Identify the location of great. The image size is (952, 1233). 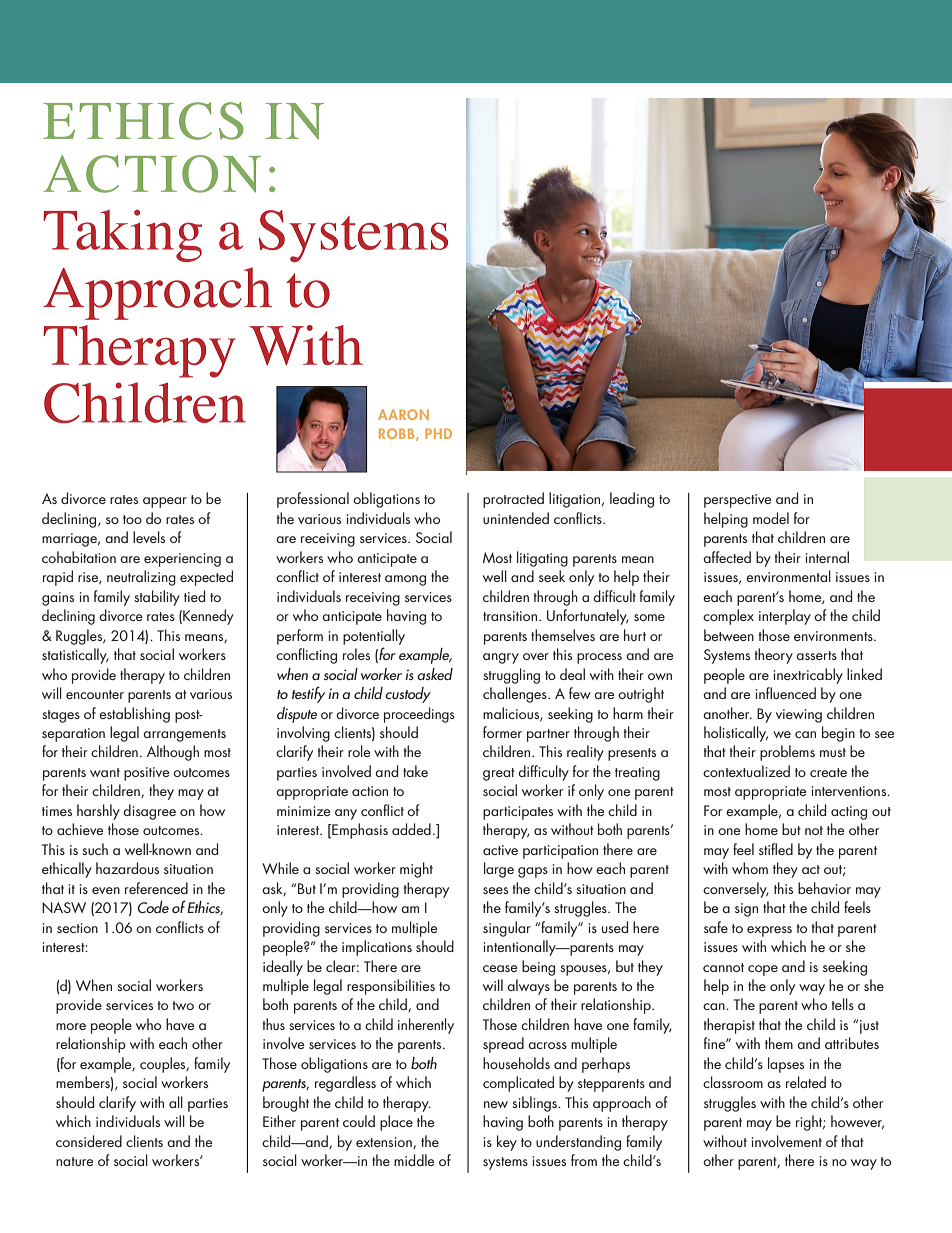
(499, 774).
